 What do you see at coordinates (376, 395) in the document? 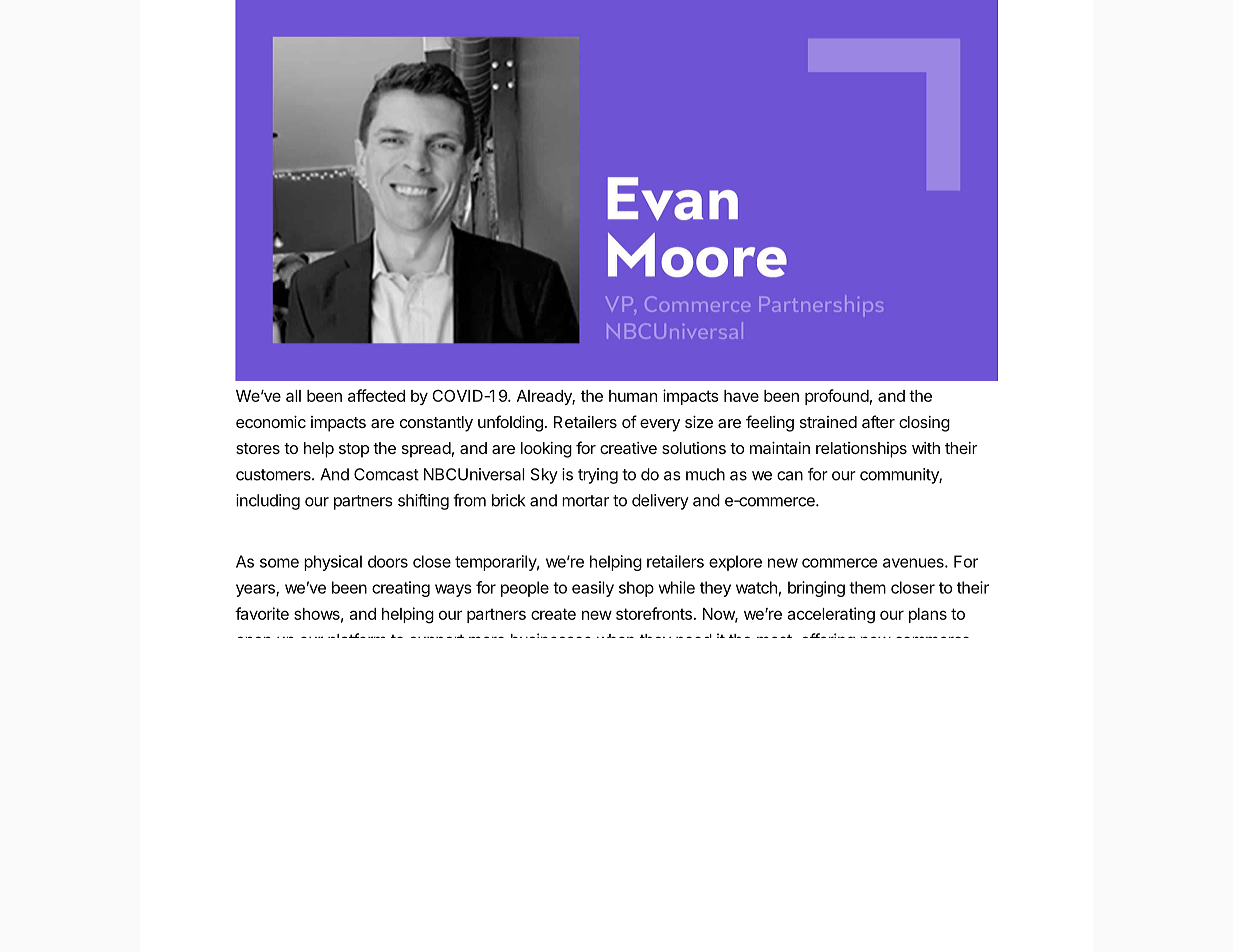
I see `affected` at bounding box center [376, 395].
